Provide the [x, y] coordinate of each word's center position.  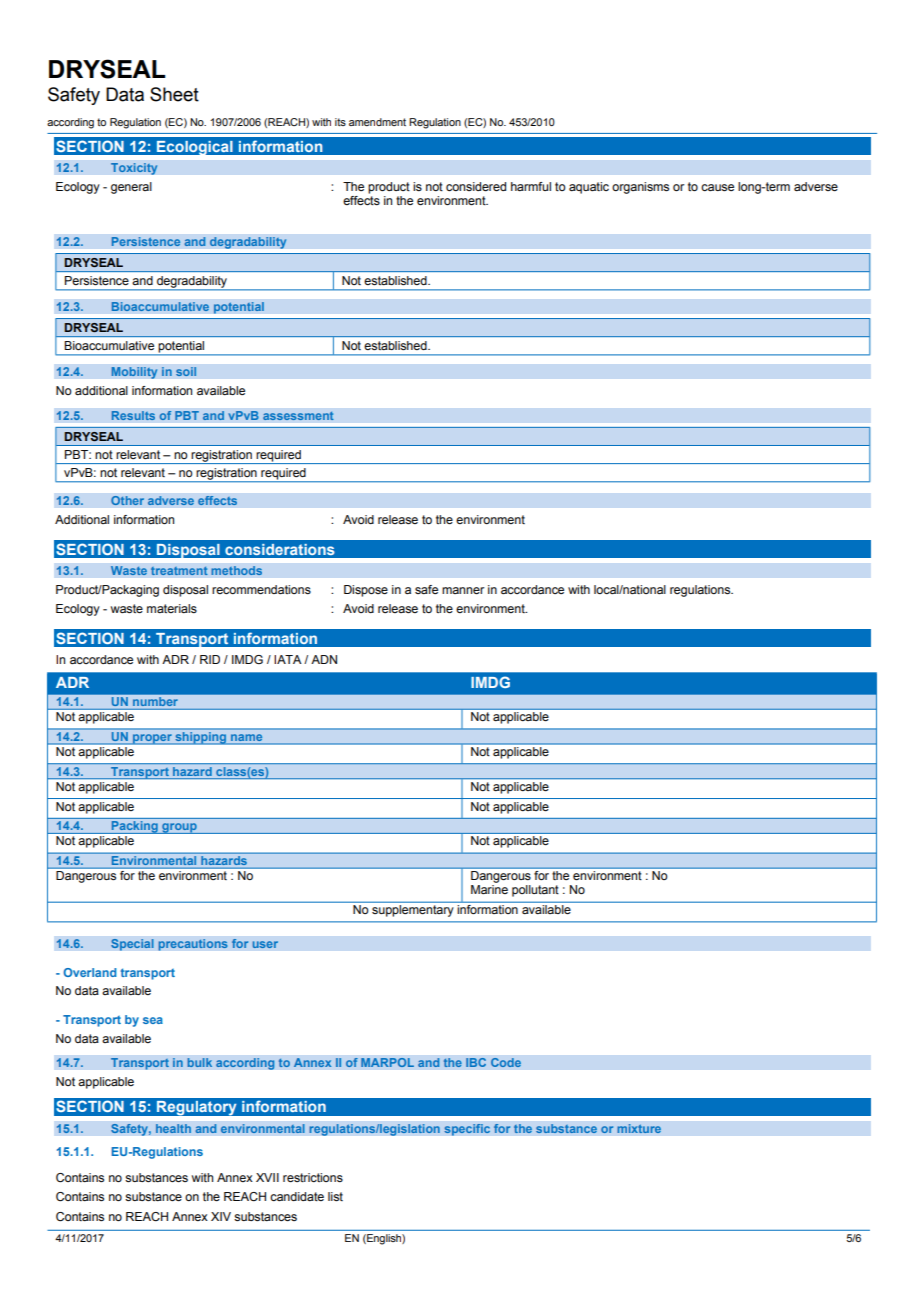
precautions [193, 945]
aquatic [589, 188]
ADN [324, 659]
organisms [640, 188]
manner [463, 590]
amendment [377, 122]
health [173, 1129]
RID [210, 659]
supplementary [412, 911]
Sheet [174, 94]
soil [186, 371]
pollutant [535, 891]
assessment [298, 416]
